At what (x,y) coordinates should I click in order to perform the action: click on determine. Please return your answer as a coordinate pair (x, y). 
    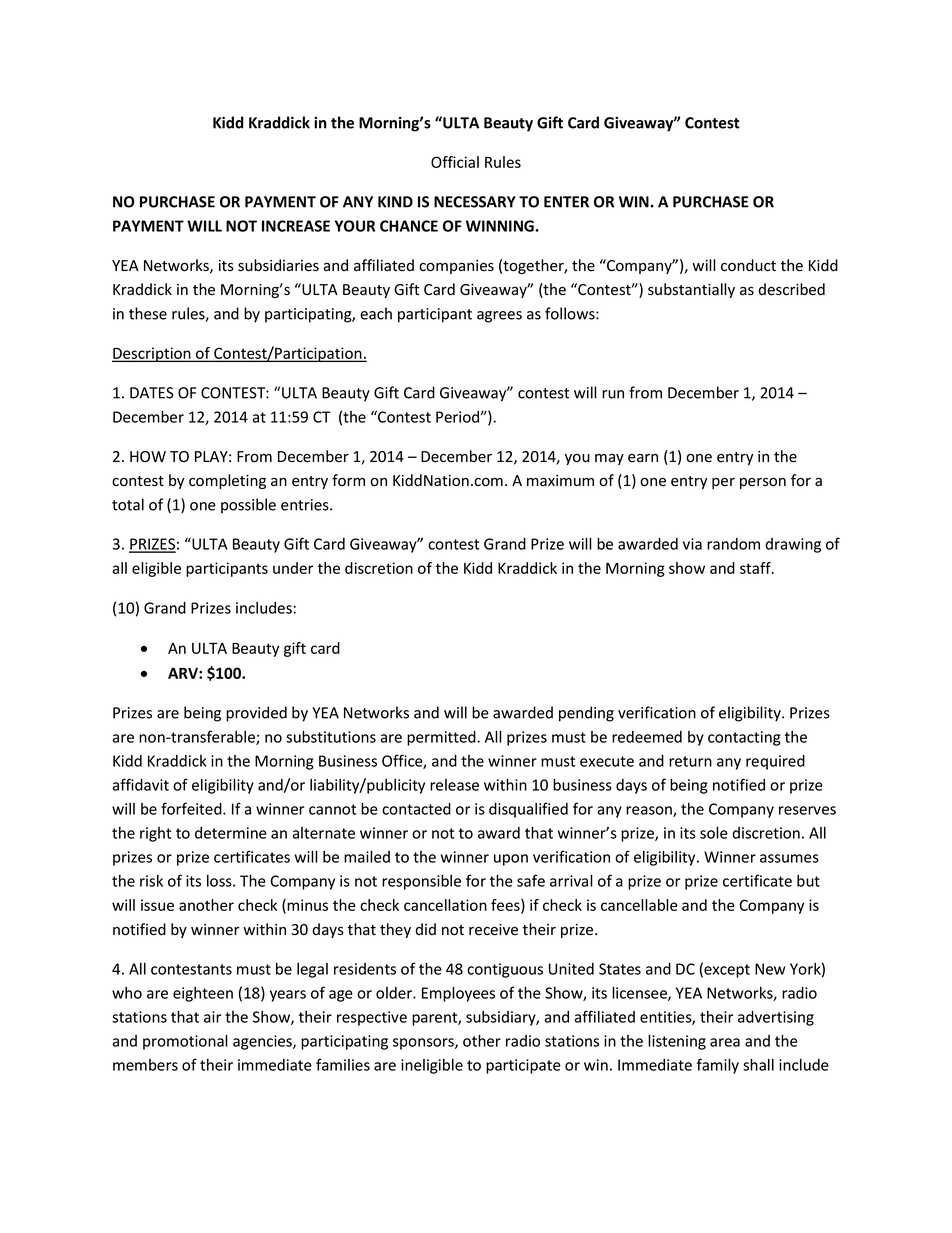
    Looking at the image, I should click on (231, 833).
